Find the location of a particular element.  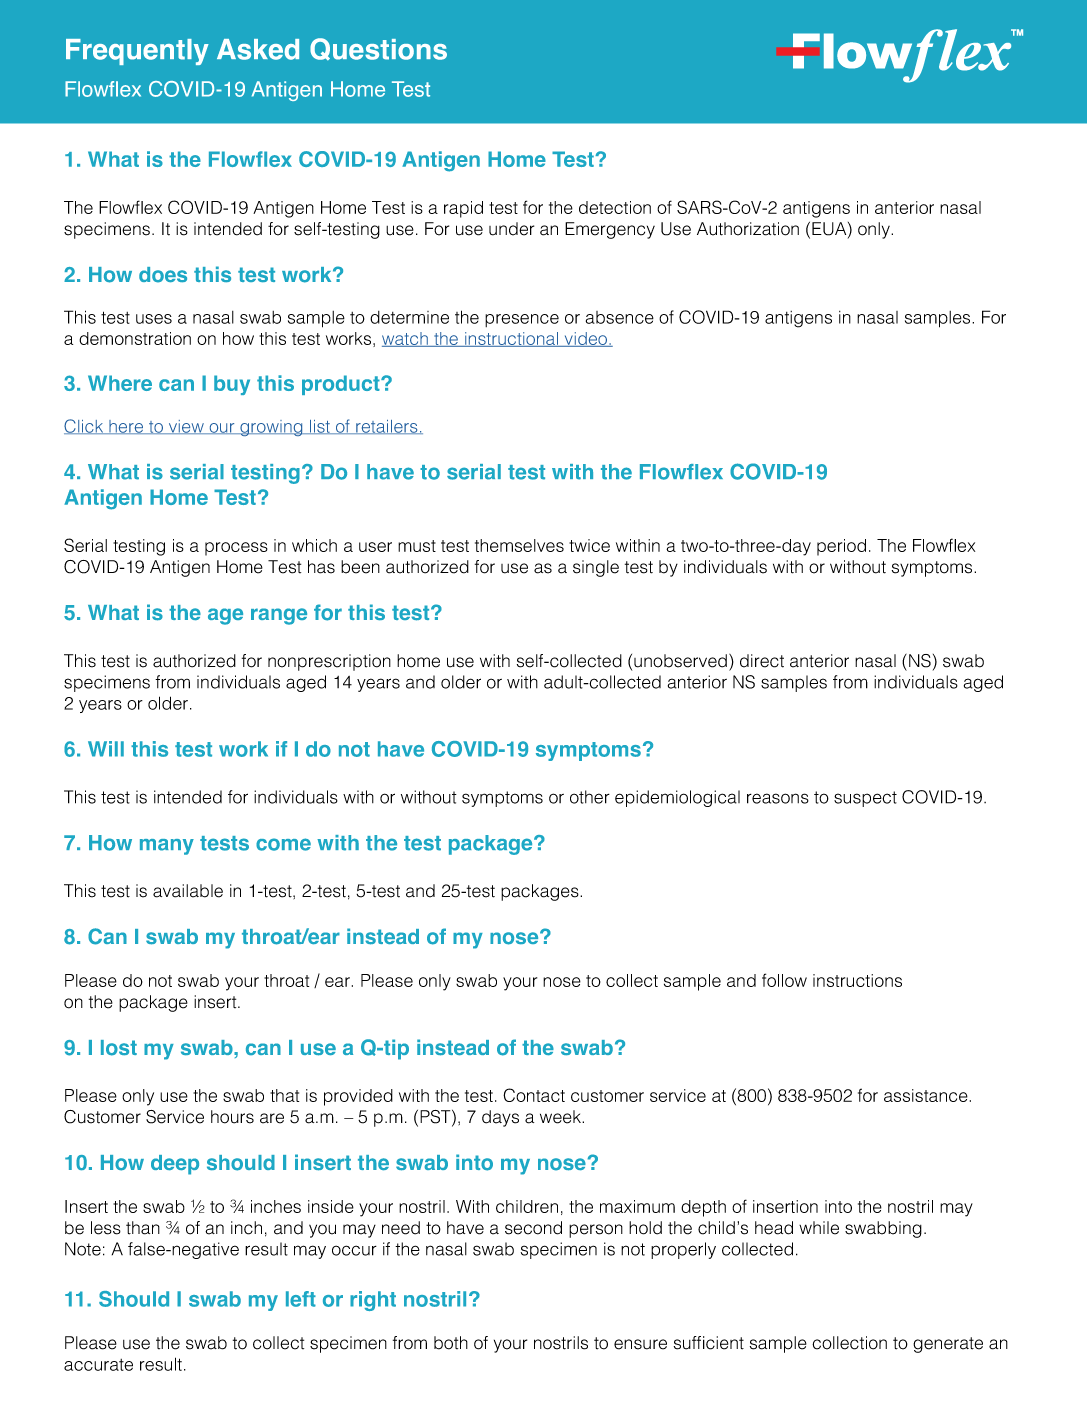

other is located at coordinates (590, 797).
